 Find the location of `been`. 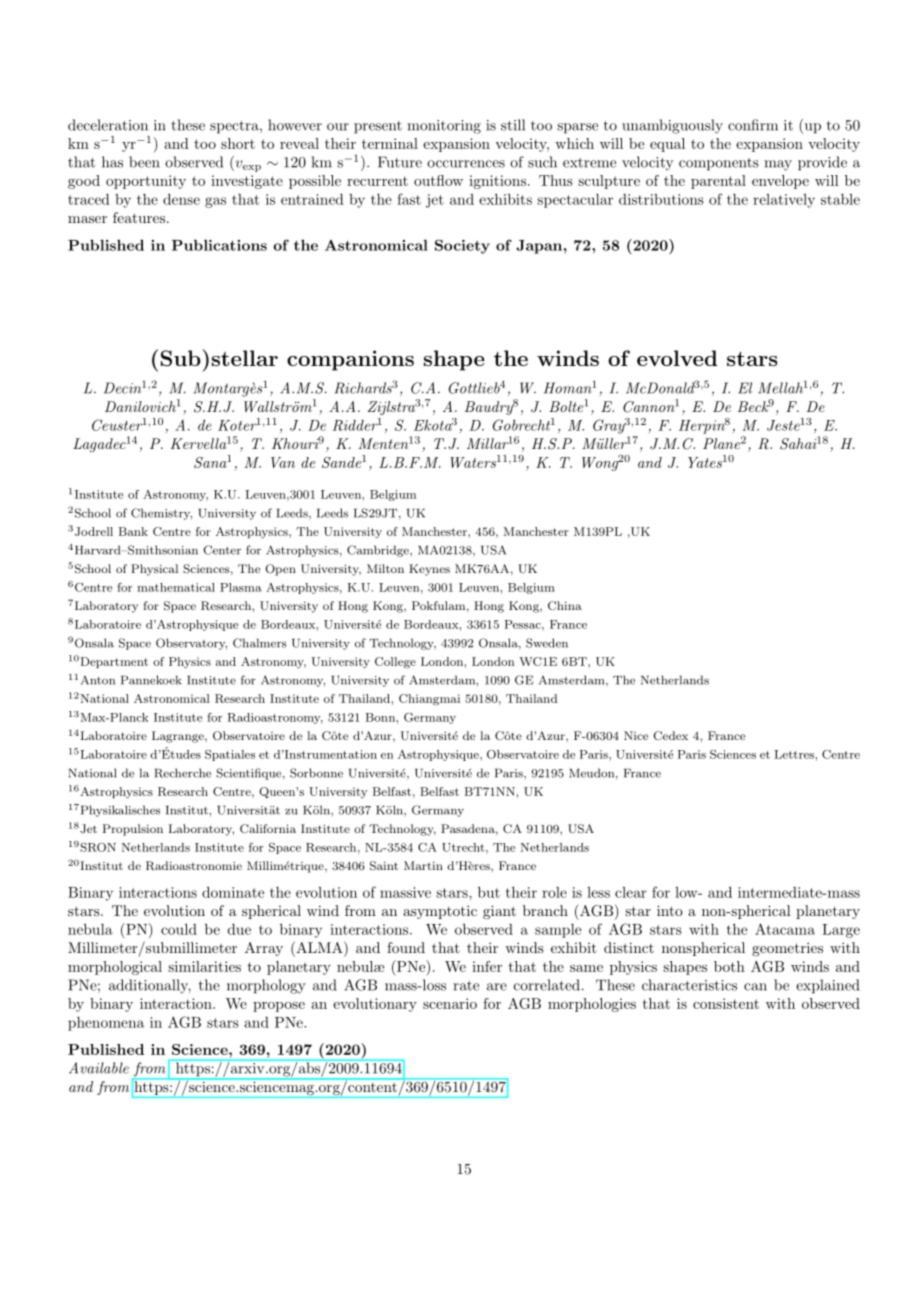

been is located at coordinates (144, 162).
